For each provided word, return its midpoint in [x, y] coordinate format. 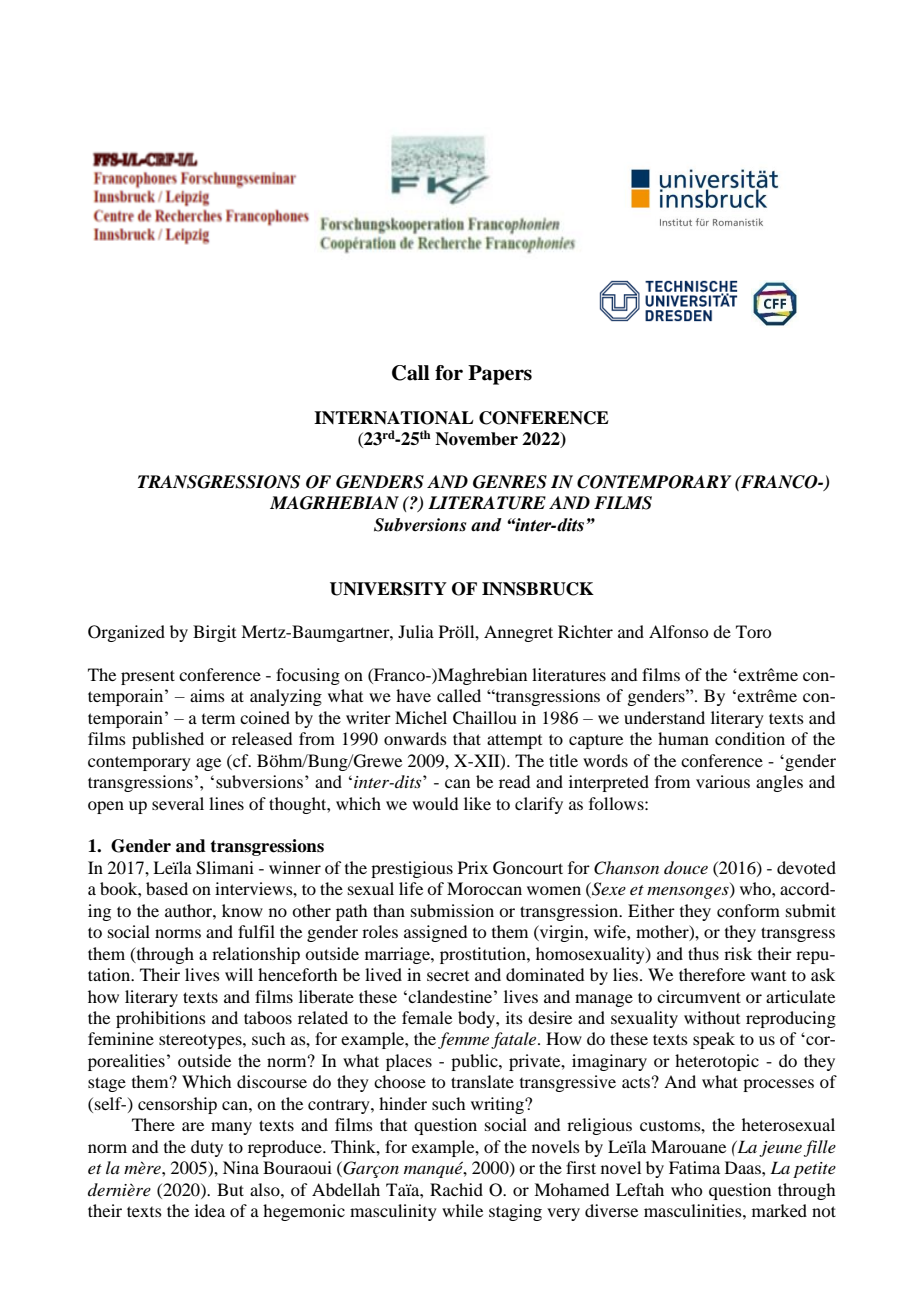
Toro [753, 631]
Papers [500, 375]
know [242, 910]
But [230, 1189]
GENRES [510, 482]
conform [748, 910]
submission [452, 910]
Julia [416, 631]
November [476, 439]
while [462, 1210]
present [148, 677]
